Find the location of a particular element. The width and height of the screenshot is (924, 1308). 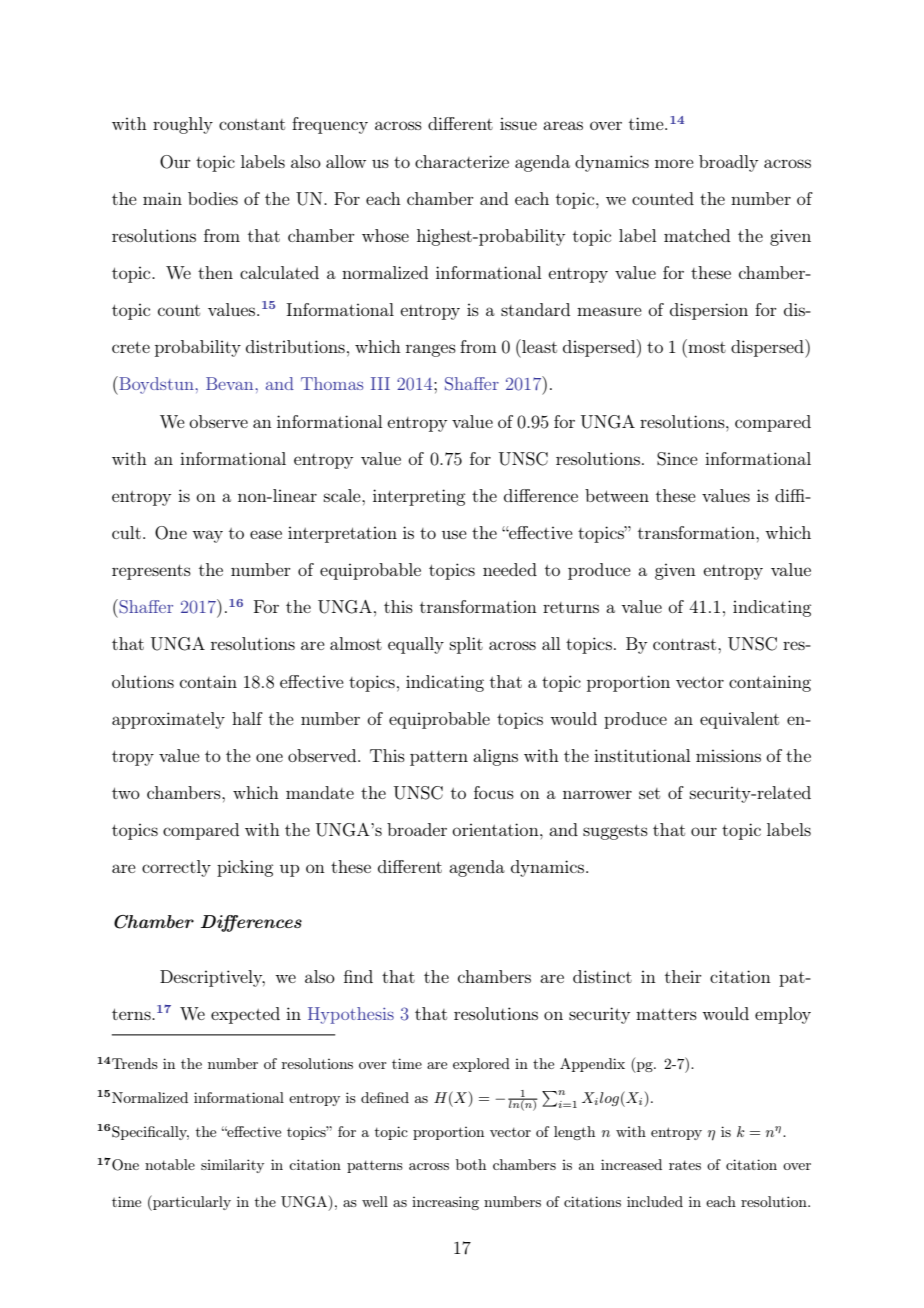

broader is located at coordinates (417, 829).
